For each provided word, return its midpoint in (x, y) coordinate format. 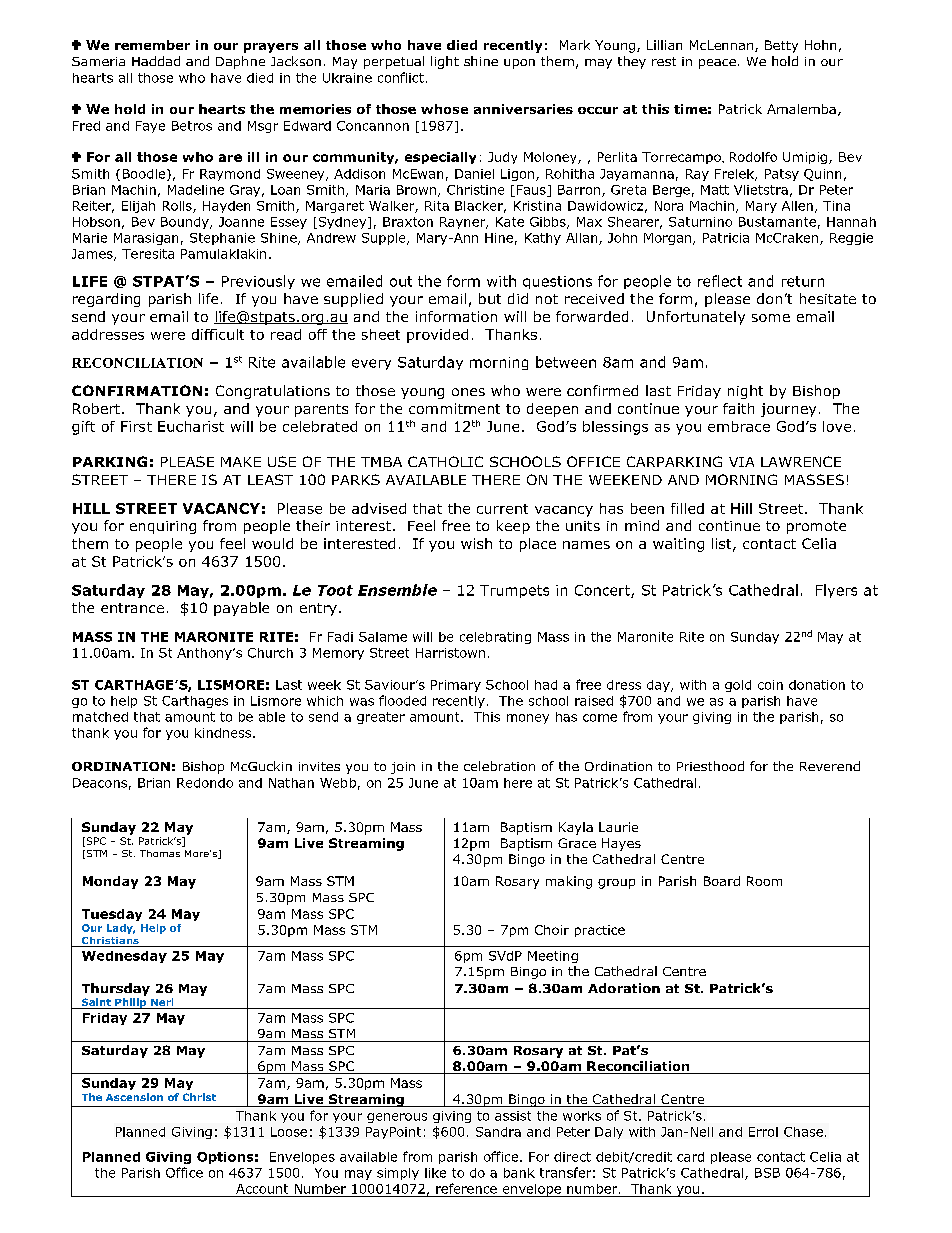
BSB (767, 1173)
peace (717, 64)
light (445, 62)
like (435, 1173)
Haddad (156, 61)
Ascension (134, 1097)
